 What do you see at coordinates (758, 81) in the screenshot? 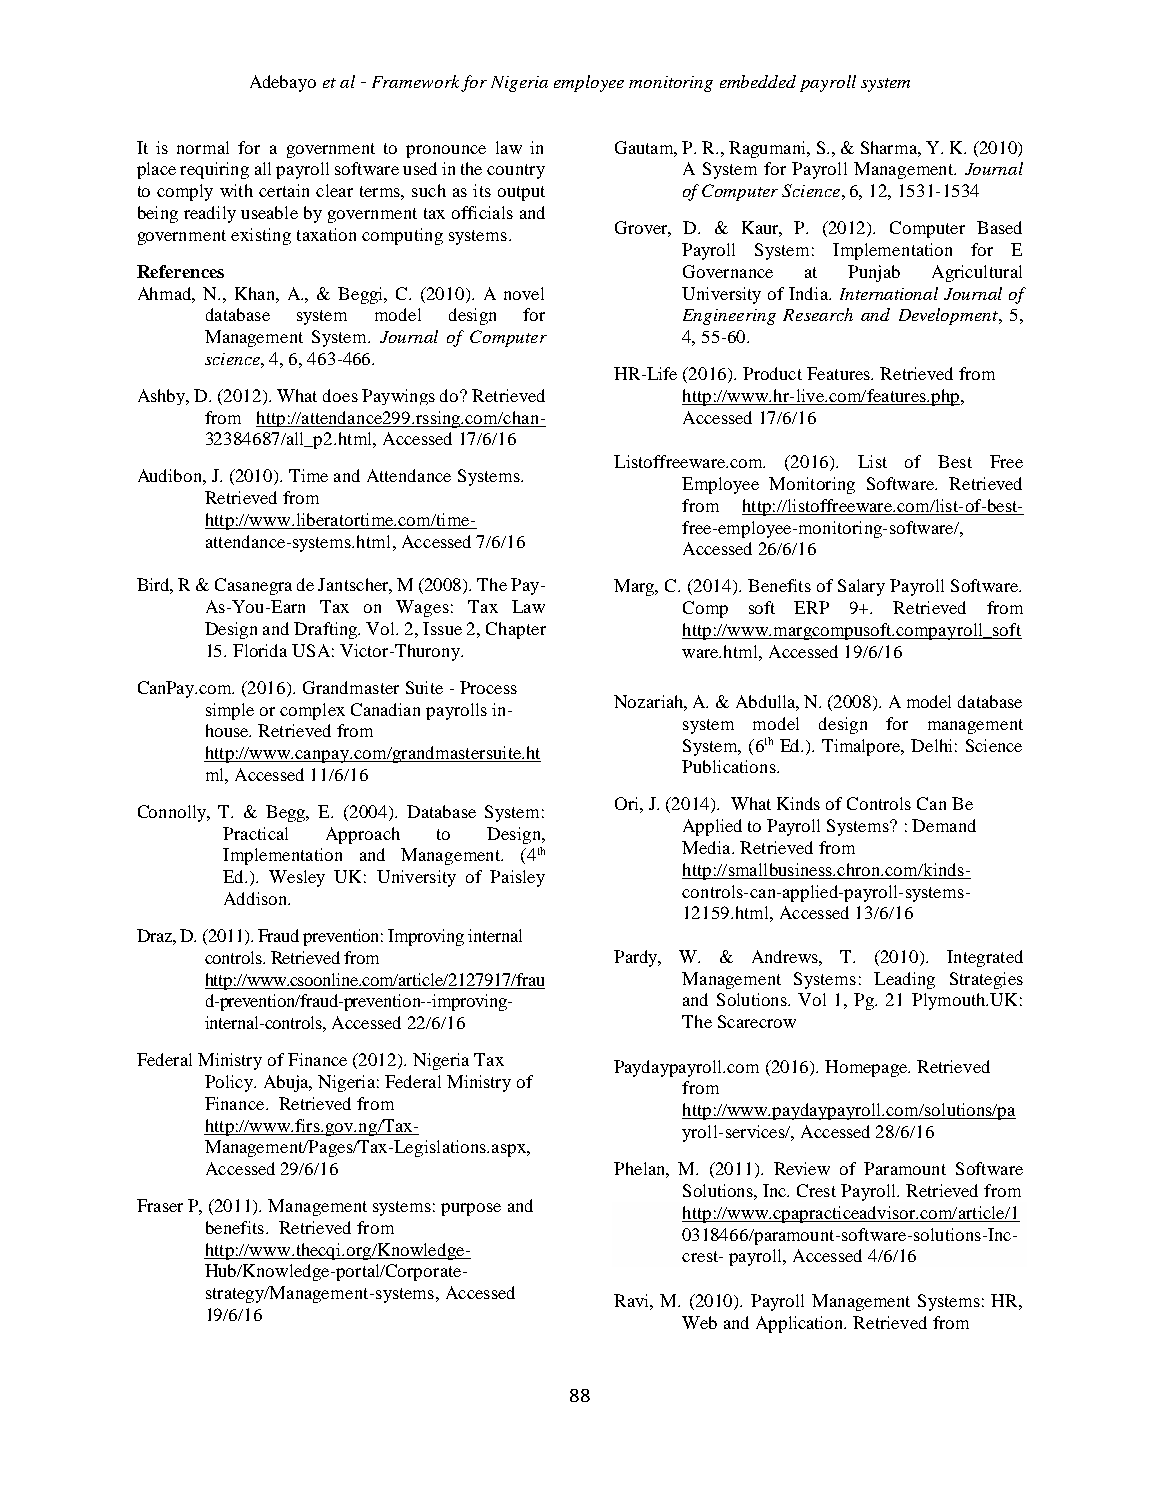
I see `embedded` at bounding box center [758, 81].
